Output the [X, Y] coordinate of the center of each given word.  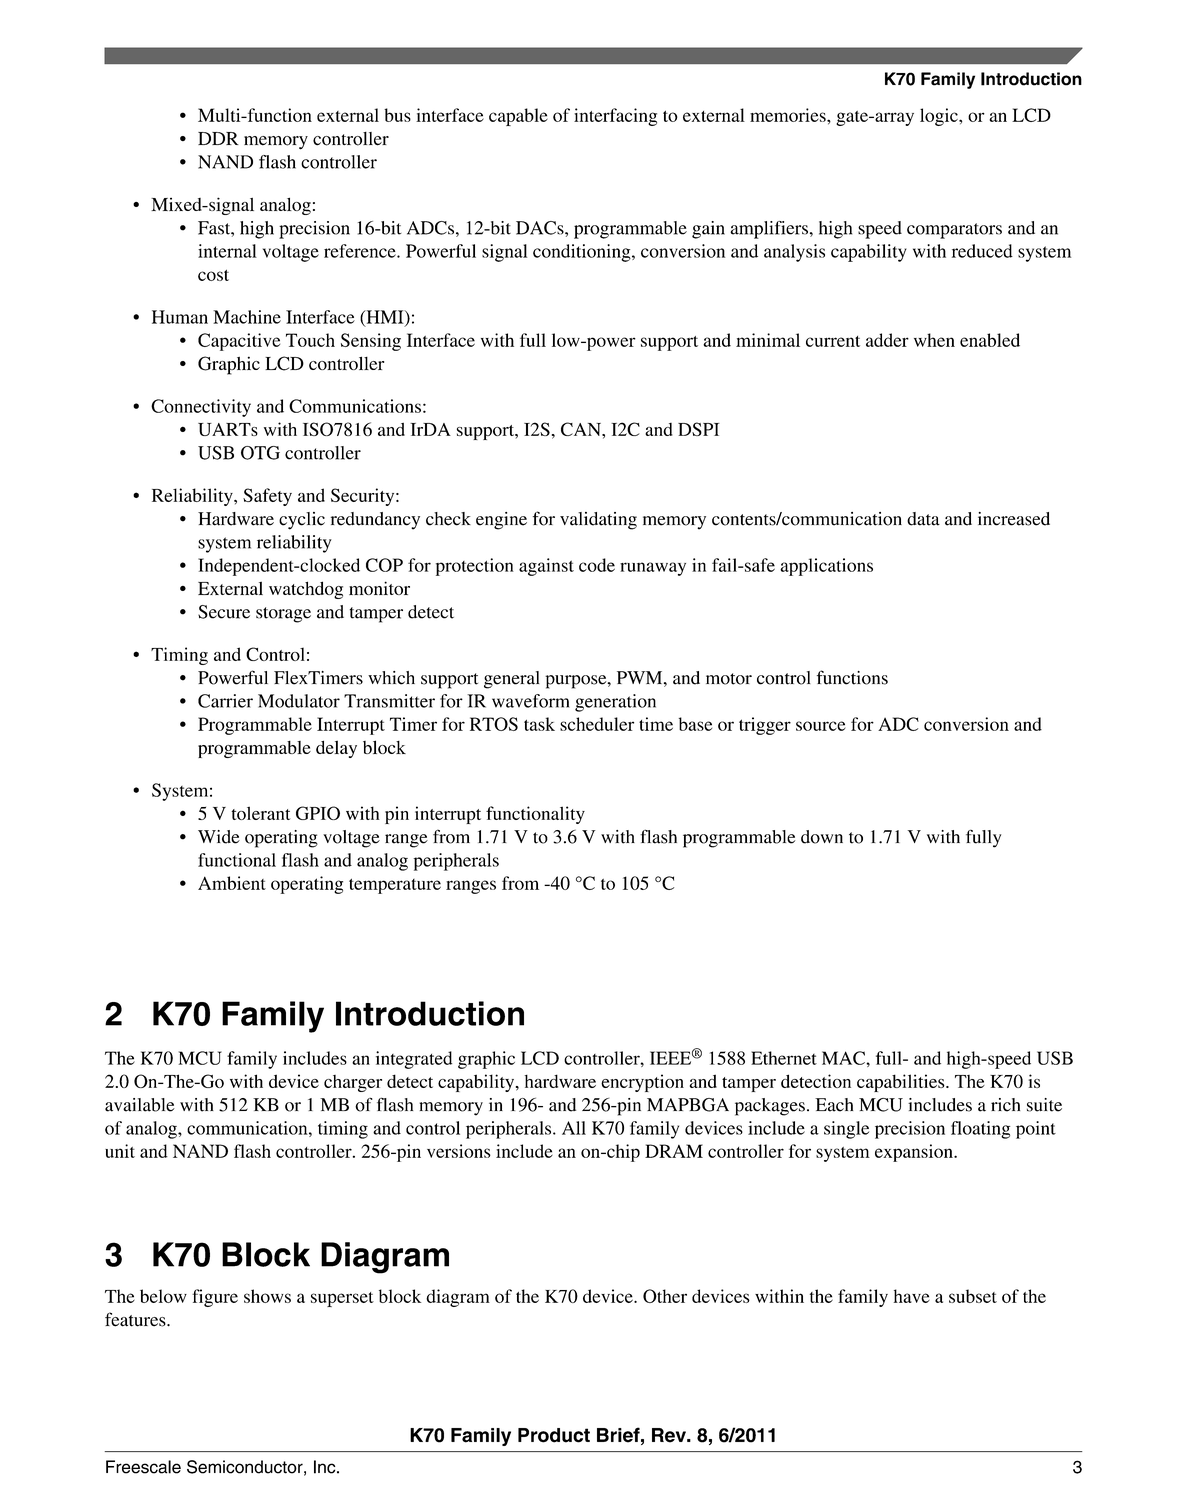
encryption [642, 1083]
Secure [224, 612]
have [912, 1296]
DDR [218, 138]
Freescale [143, 1467]
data [923, 519]
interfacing [615, 117]
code [597, 565]
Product [554, 1435]
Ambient [232, 883]
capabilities [902, 1083]
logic [940, 117]
